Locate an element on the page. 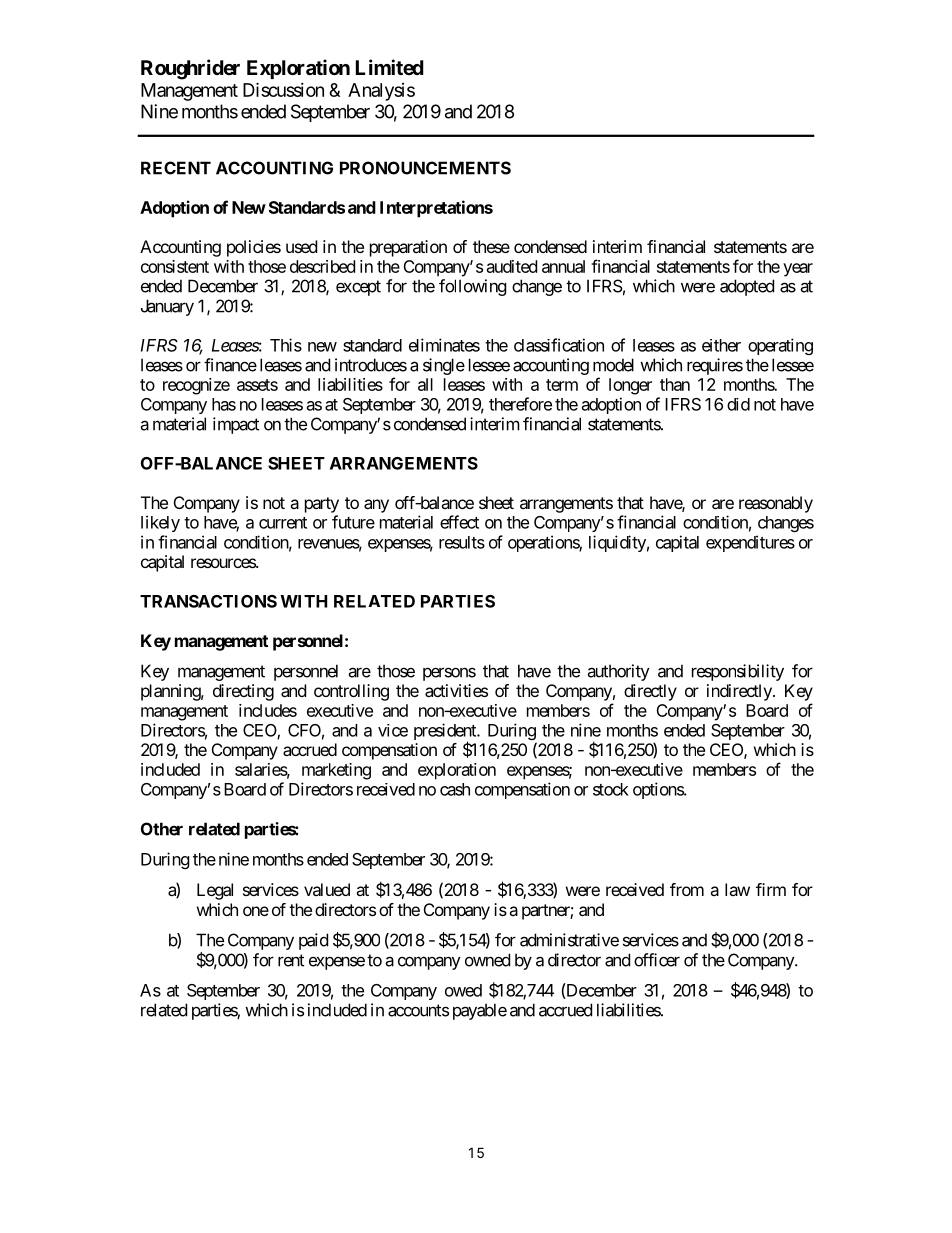 The width and height of the document is (952, 1233). year is located at coordinates (798, 270).
